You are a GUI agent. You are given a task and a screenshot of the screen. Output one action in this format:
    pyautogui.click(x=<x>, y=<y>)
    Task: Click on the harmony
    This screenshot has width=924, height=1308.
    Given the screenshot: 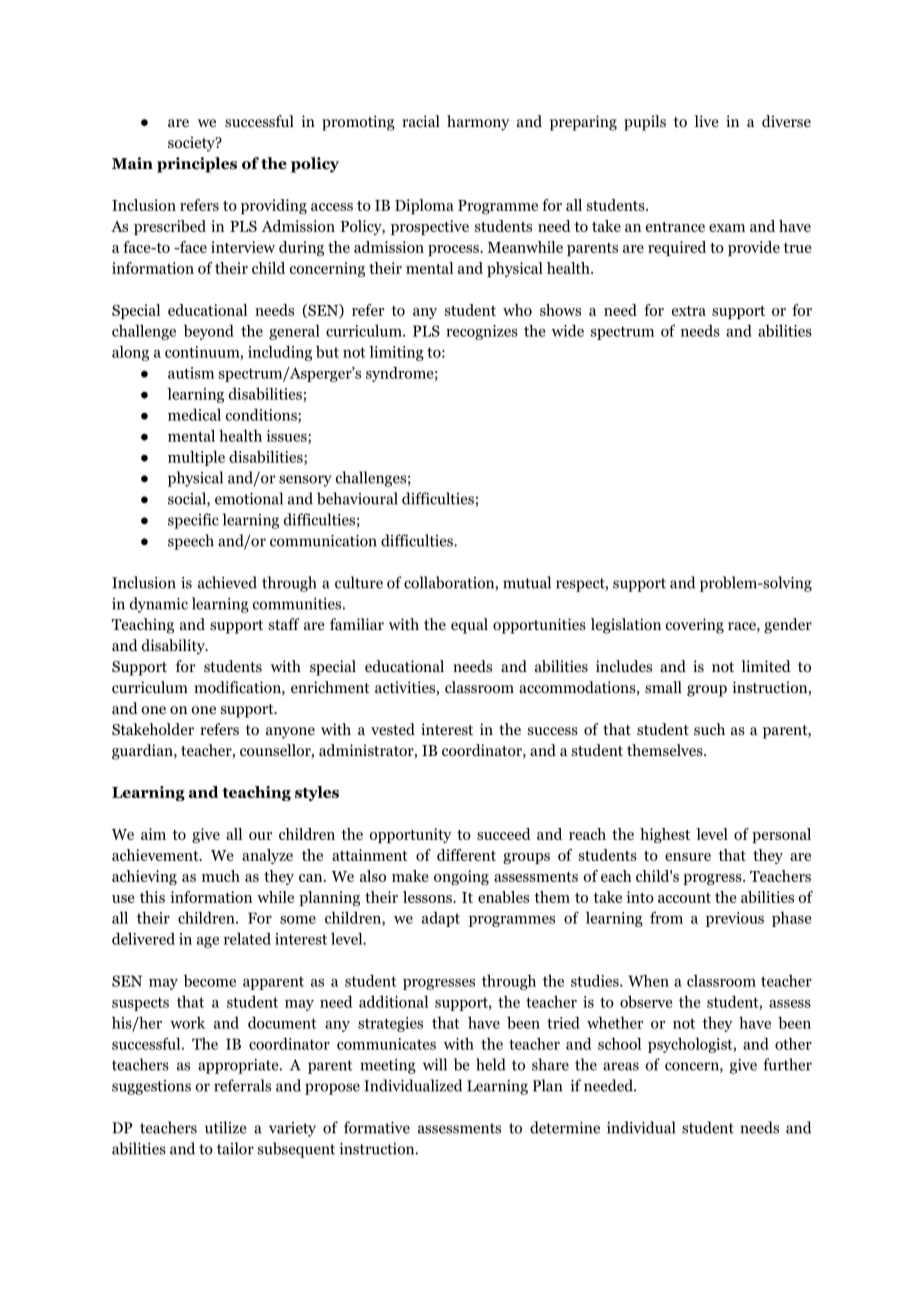 What is the action you would take?
    pyautogui.click(x=478, y=123)
